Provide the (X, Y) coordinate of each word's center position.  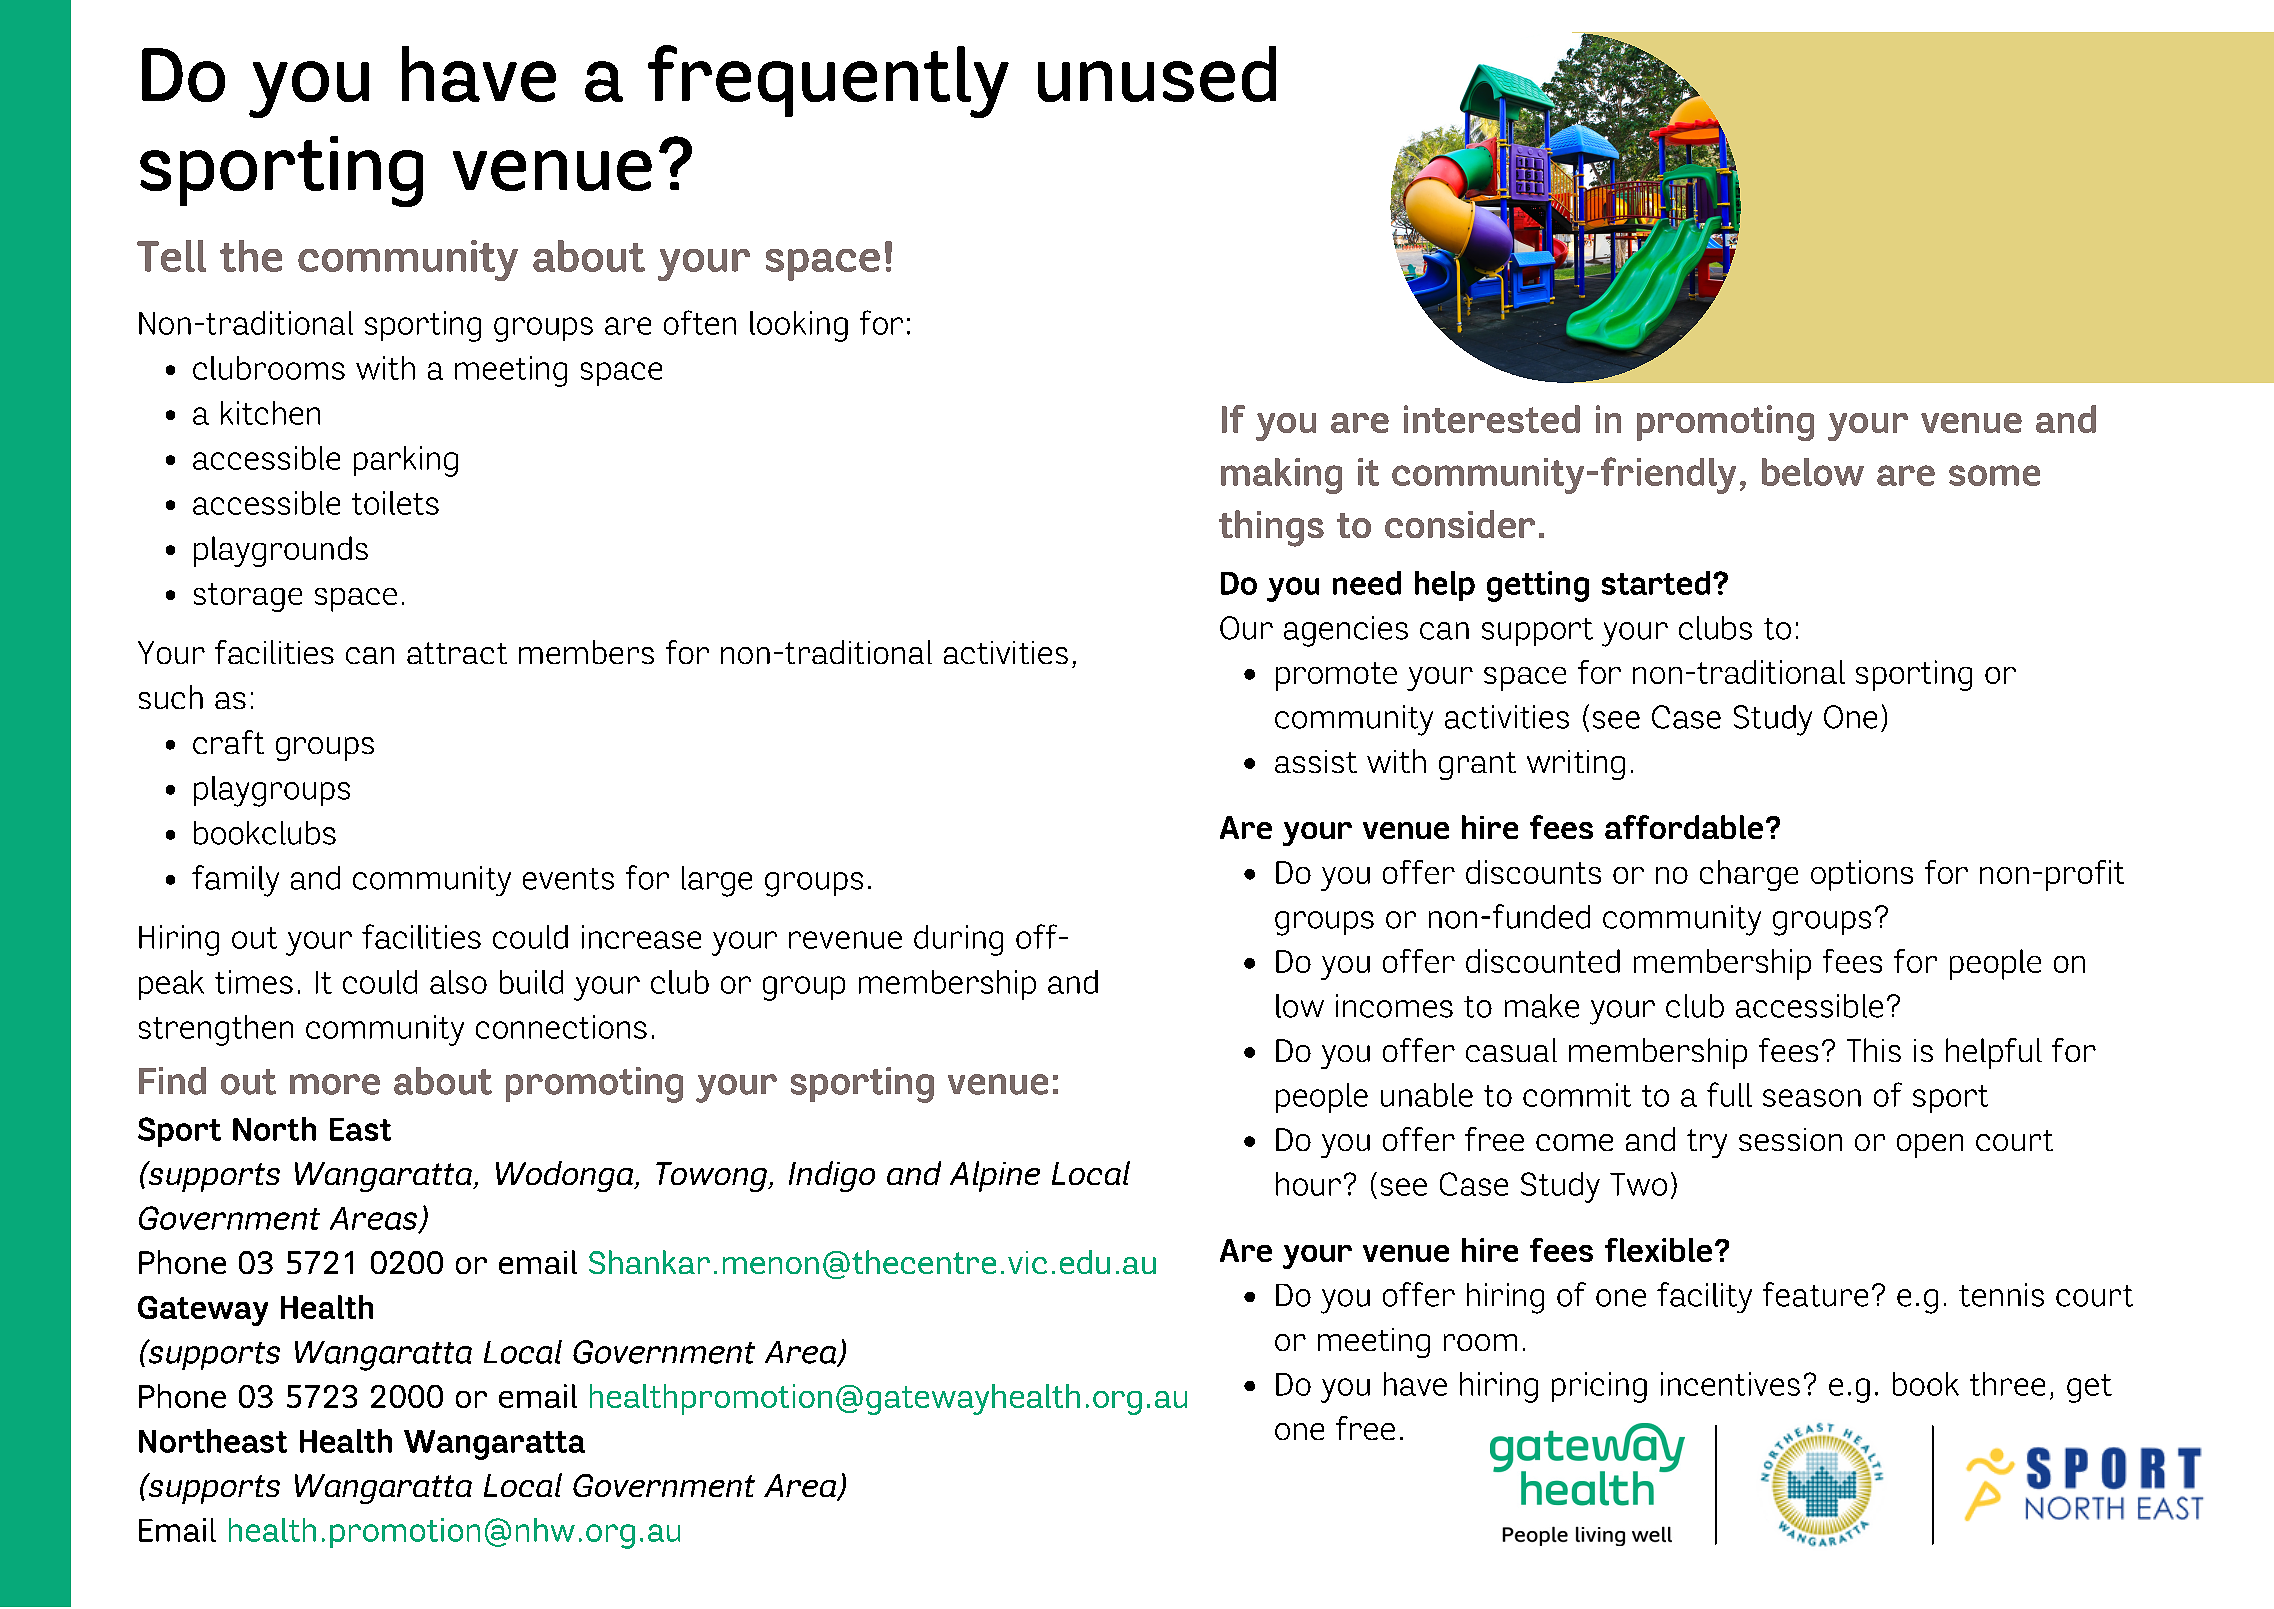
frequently (828, 81)
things (1271, 528)
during (958, 940)
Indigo (832, 1176)
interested (1492, 419)
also (458, 982)
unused (1157, 74)
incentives (1730, 1384)
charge (1749, 875)
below (1813, 472)
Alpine (995, 1176)
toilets (395, 503)
